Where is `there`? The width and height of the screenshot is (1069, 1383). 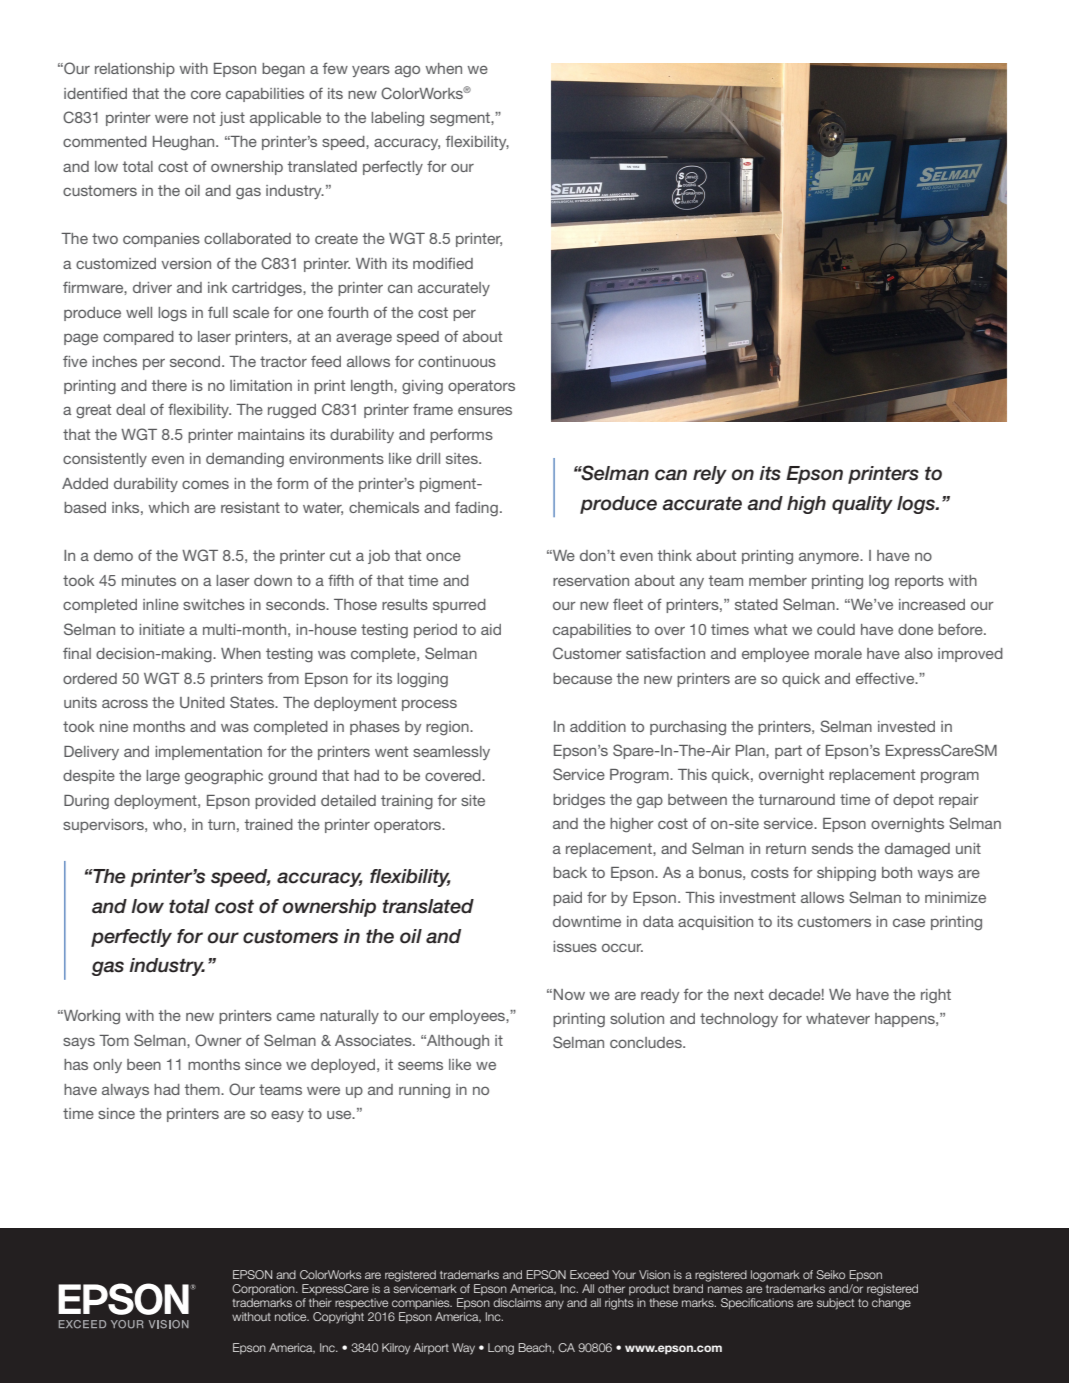
there is located at coordinates (169, 385).
